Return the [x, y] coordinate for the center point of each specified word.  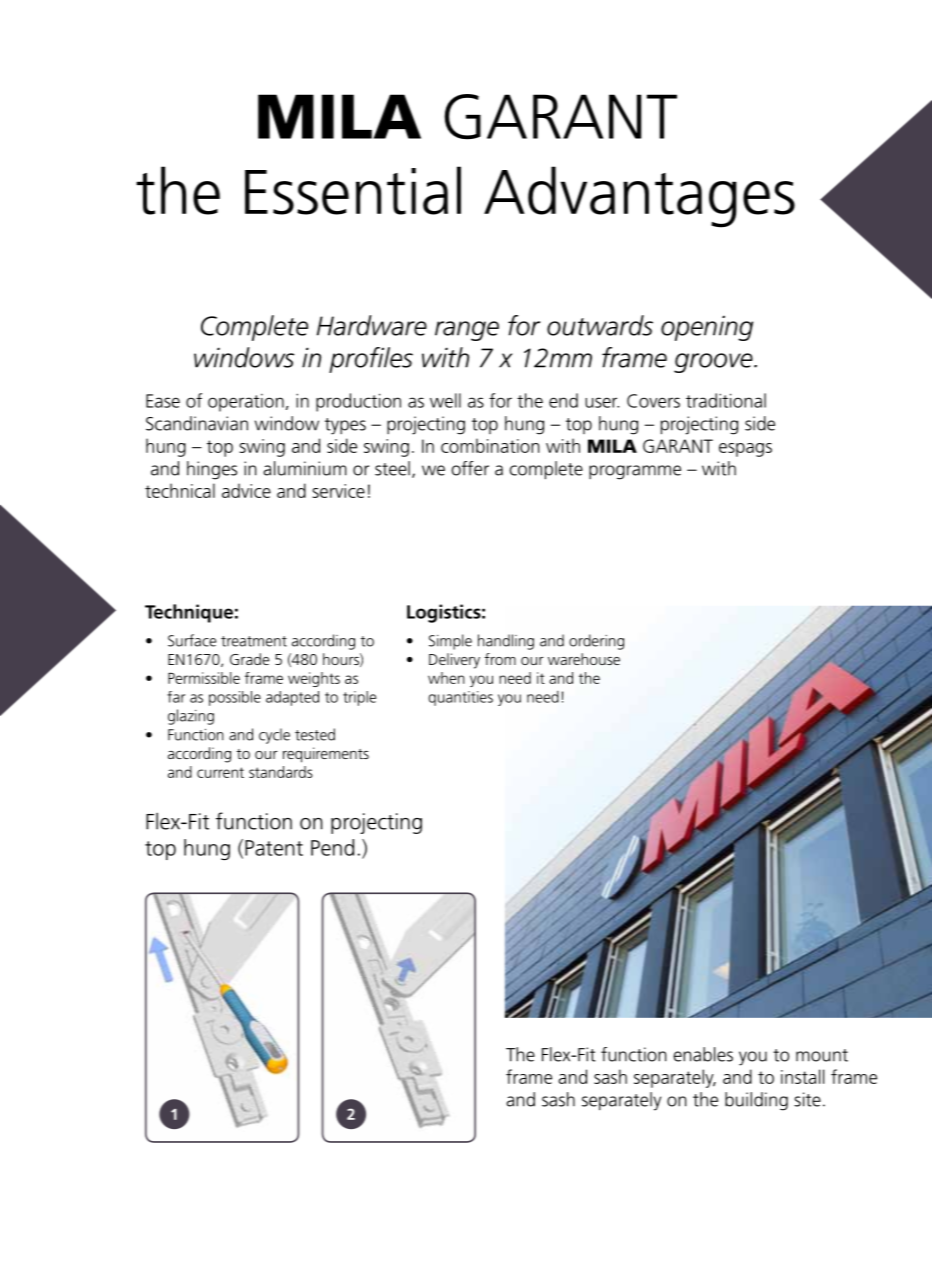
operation [246, 403]
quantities [460, 698]
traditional [726, 400]
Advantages [639, 197]
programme [635, 472]
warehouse [584, 659]
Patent [274, 848]
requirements [326, 755]
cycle [274, 736]
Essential [353, 190]
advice [246, 490]
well [445, 400]
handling [506, 642]
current [220, 772]
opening [707, 328]
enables [703, 1054]
